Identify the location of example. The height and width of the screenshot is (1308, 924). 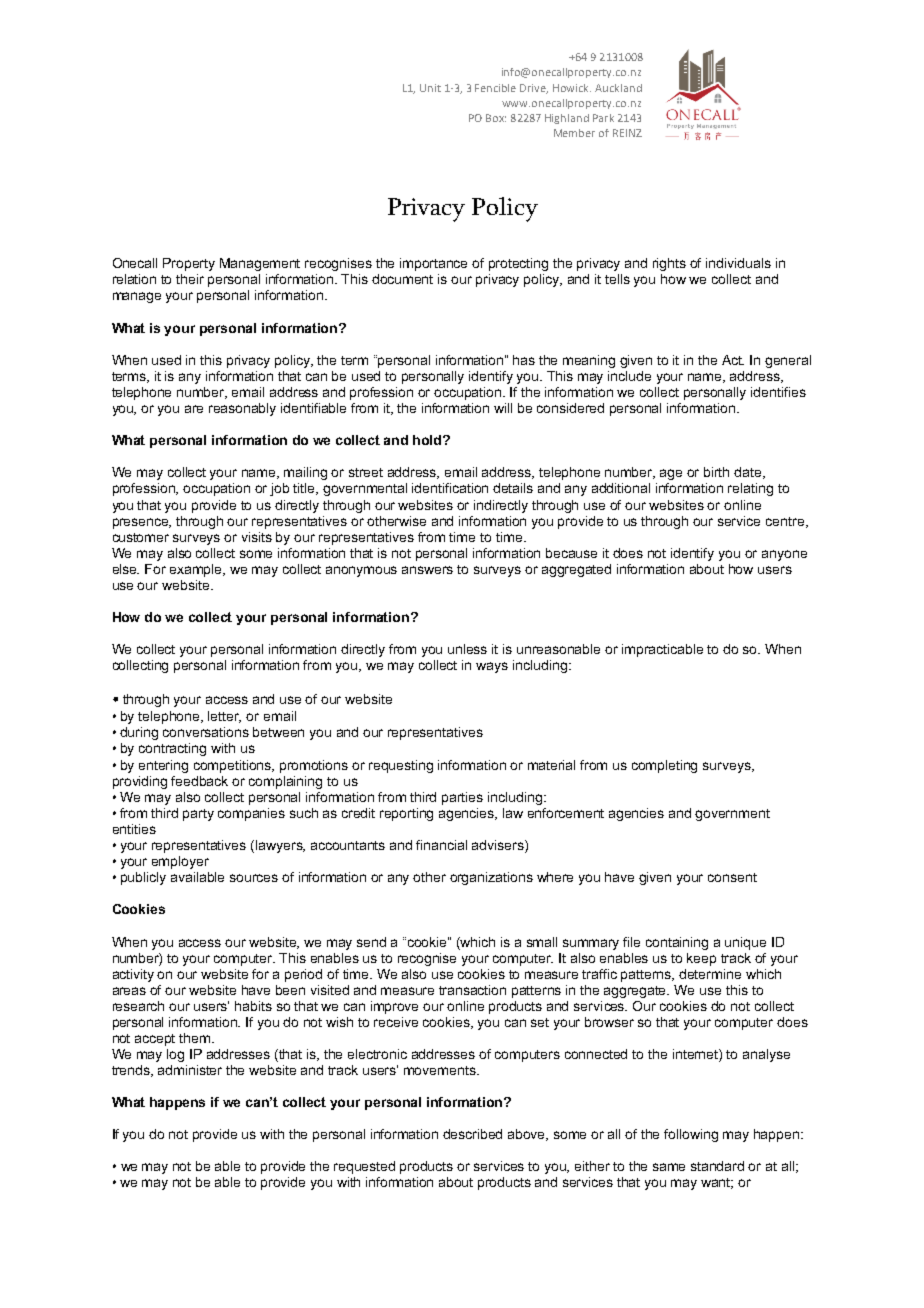
(197, 570).
